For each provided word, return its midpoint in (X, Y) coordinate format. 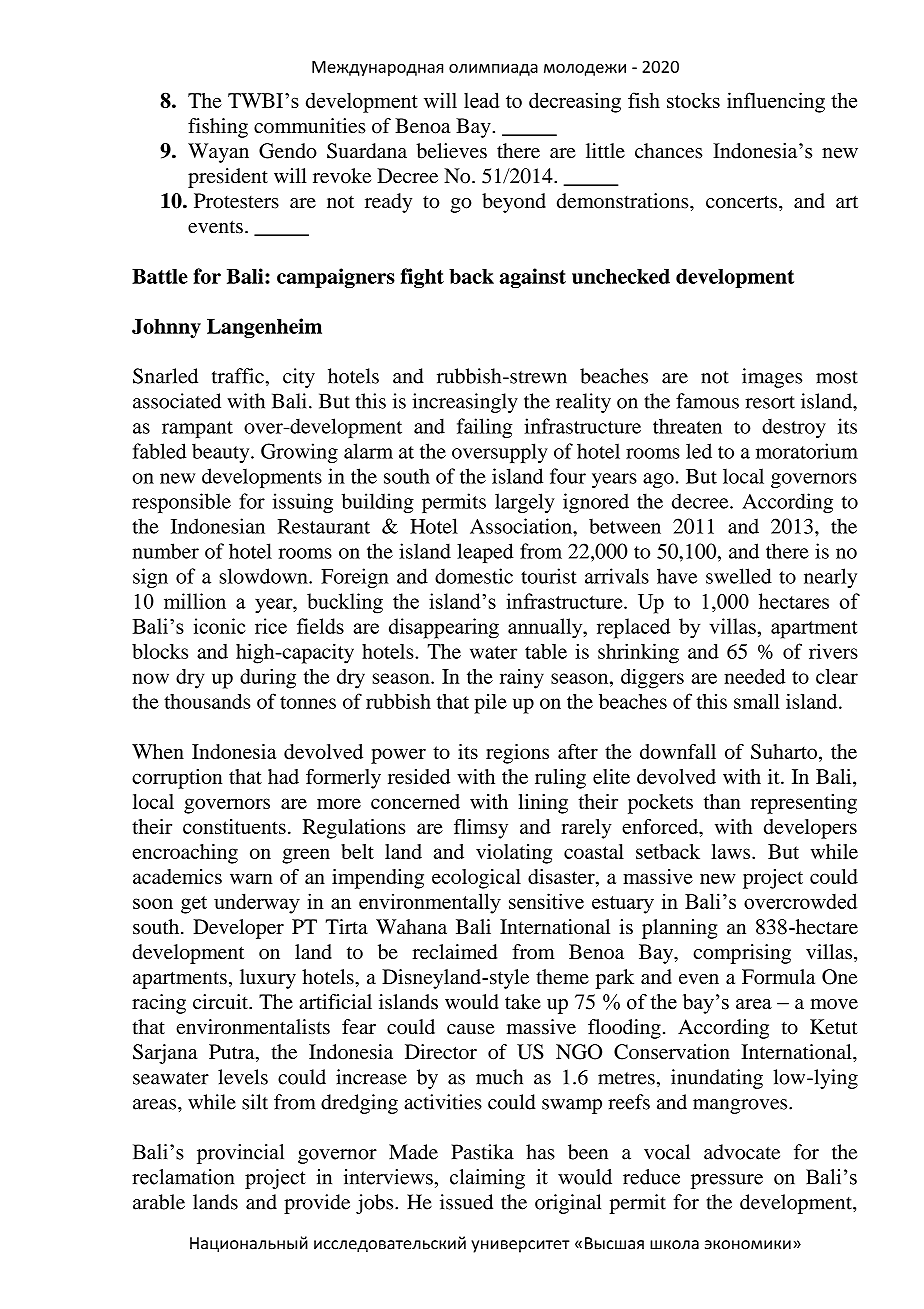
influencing (776, 102)
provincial (240, 1154)
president (228, 178)
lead (482, 100)
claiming (487, 1179)
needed (754, 676)
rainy (522, 679)
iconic (220, 626)
